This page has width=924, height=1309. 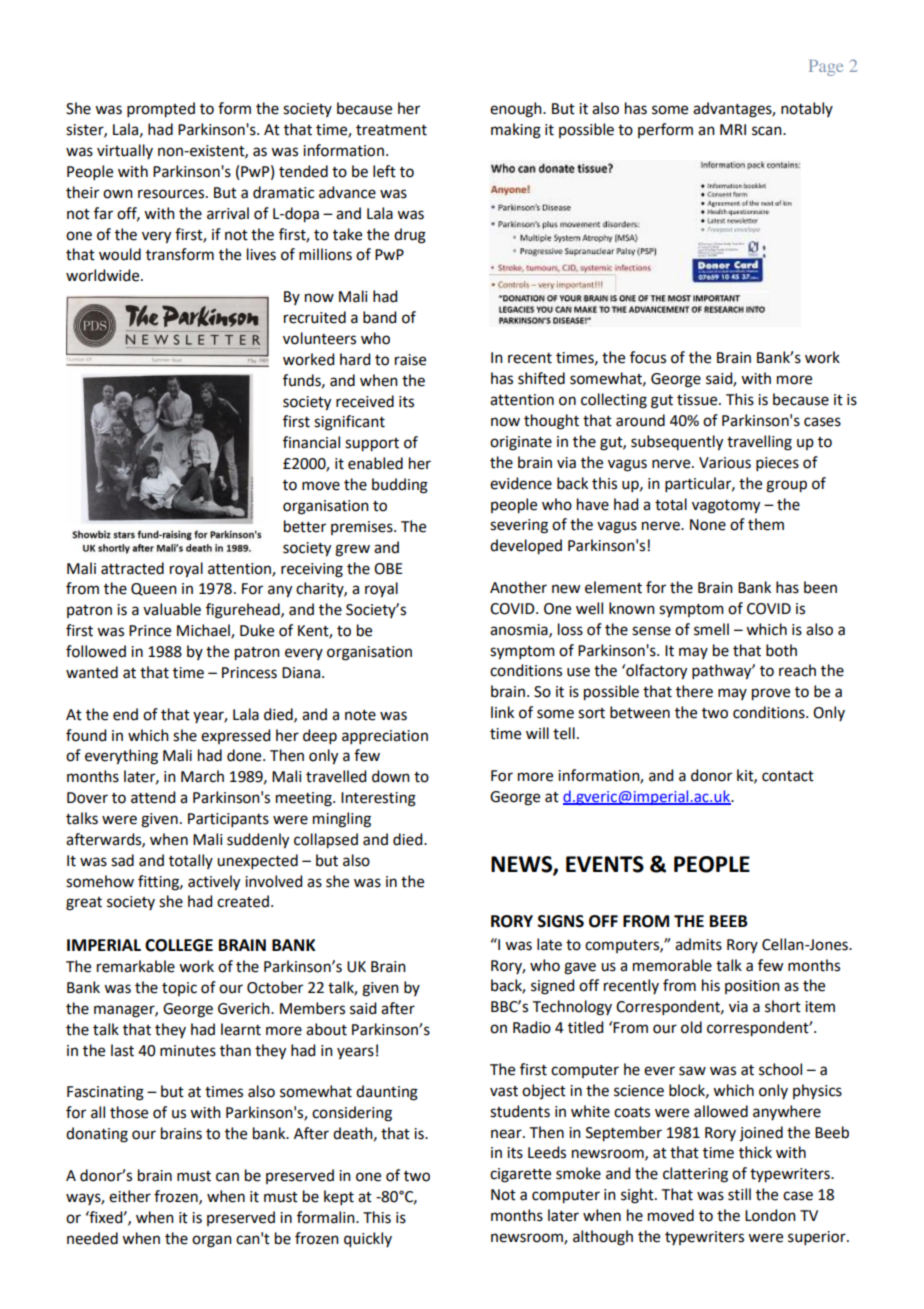 I want to click on budding, so click(x=400, y=486).
